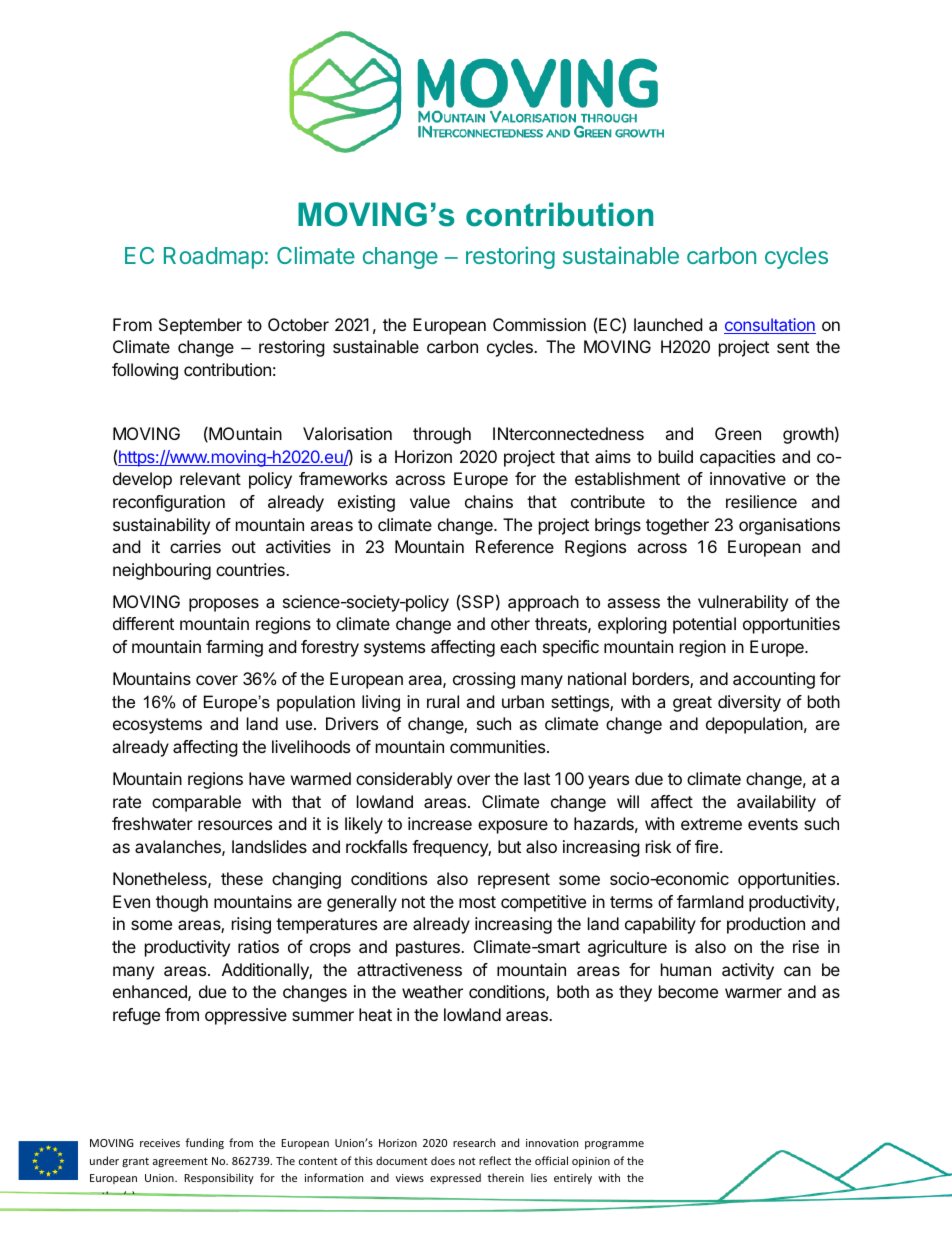 The image size is (952, 1233). Describe the element at coordinates (443, 1160) in the screenshot. I see `does` at that location.
